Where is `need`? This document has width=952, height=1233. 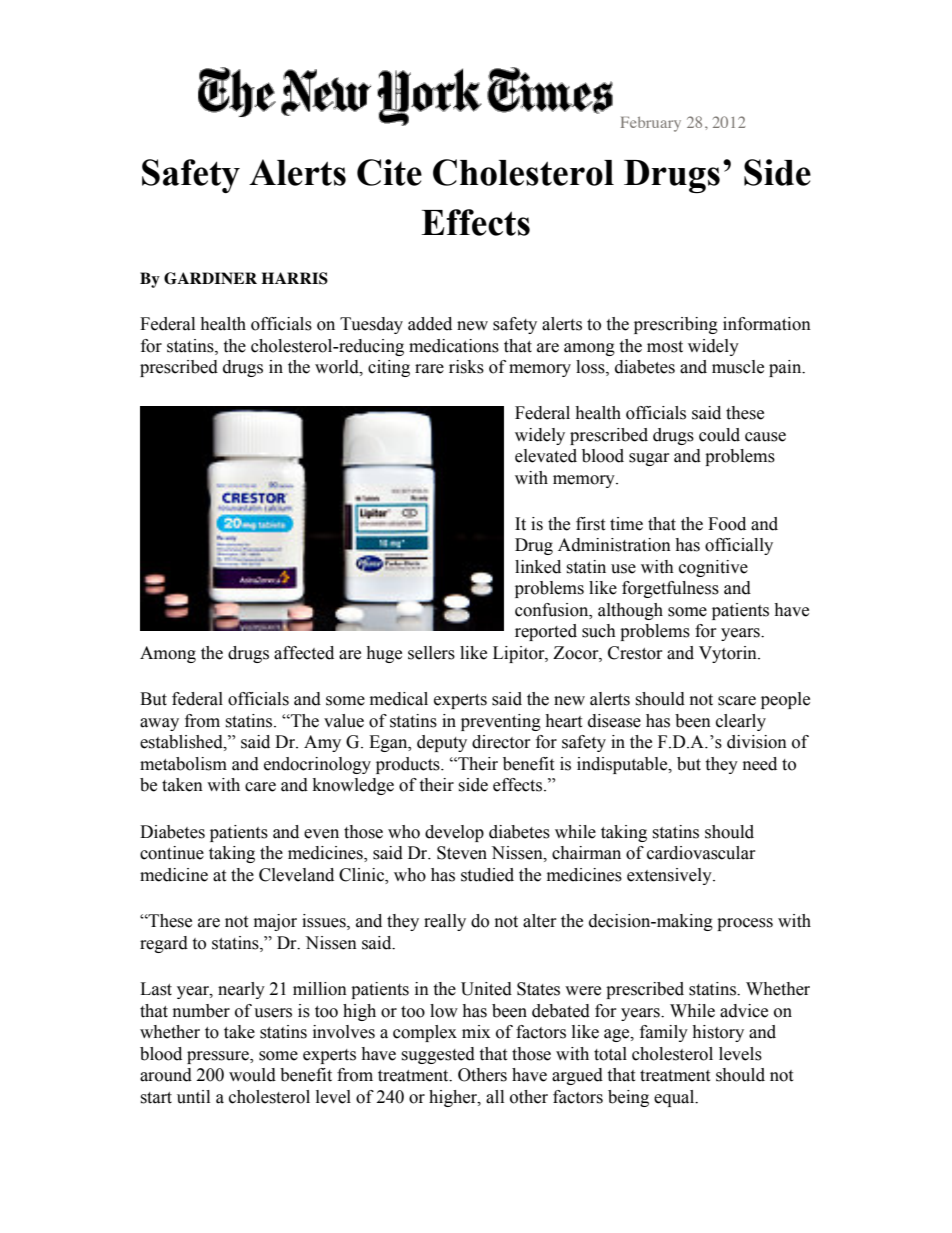
need is located at coordinates (760, 764).
